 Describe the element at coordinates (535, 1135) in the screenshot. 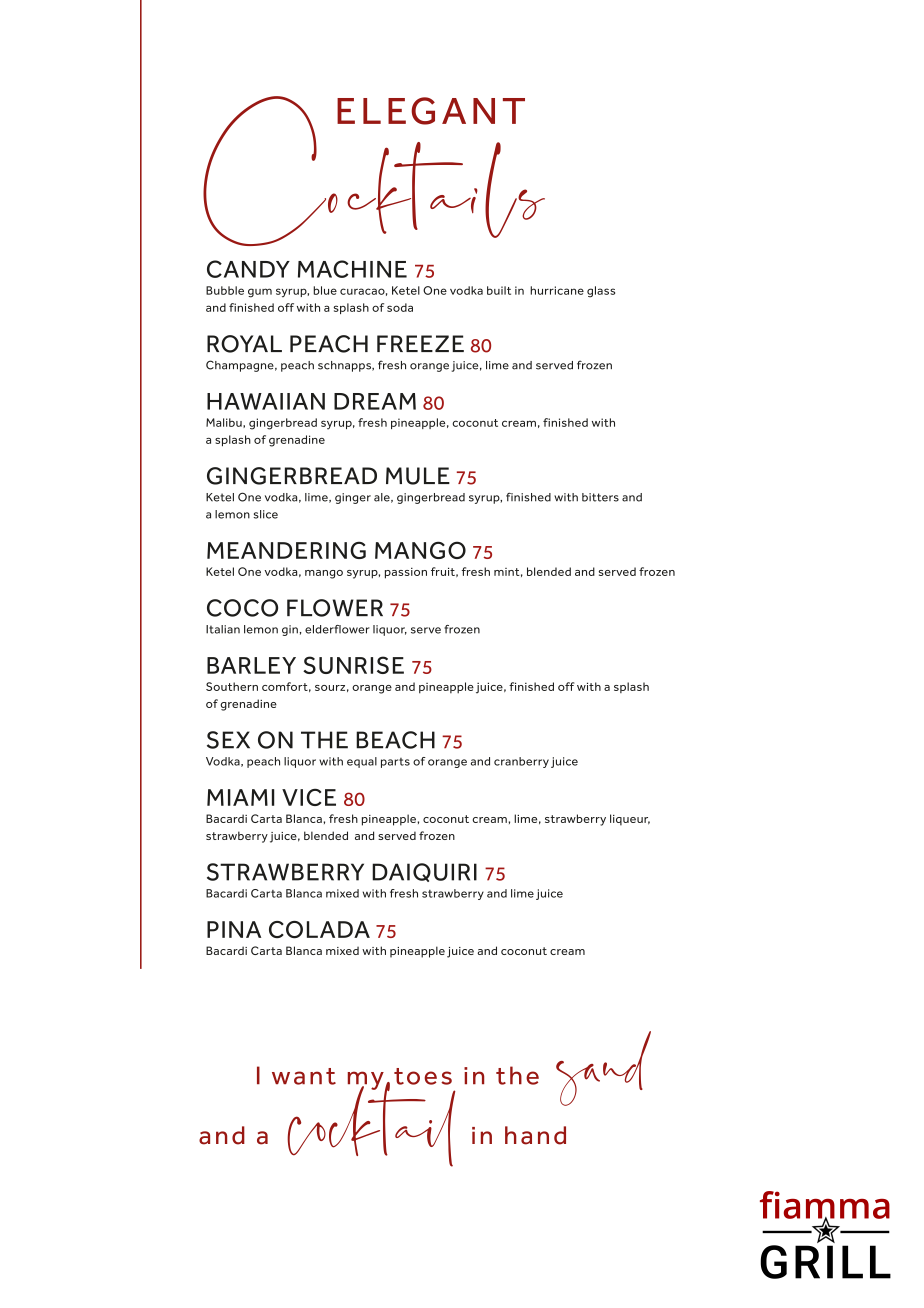

I see `hand` at that location.
